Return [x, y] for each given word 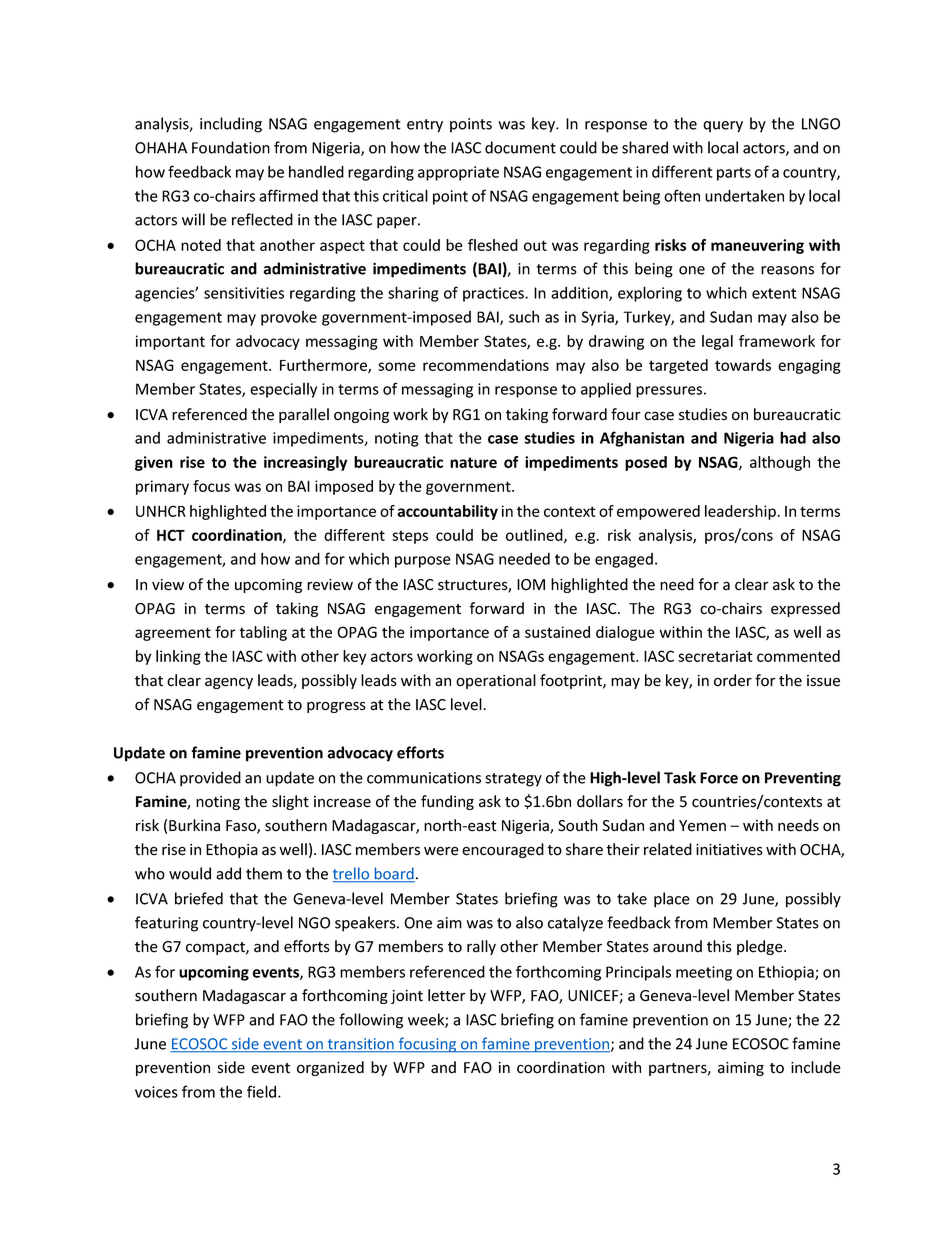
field [263, 1091]
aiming [741, 1069]
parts [734, 174]
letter [447, 995]
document [520, 147]
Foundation [231, 147]
